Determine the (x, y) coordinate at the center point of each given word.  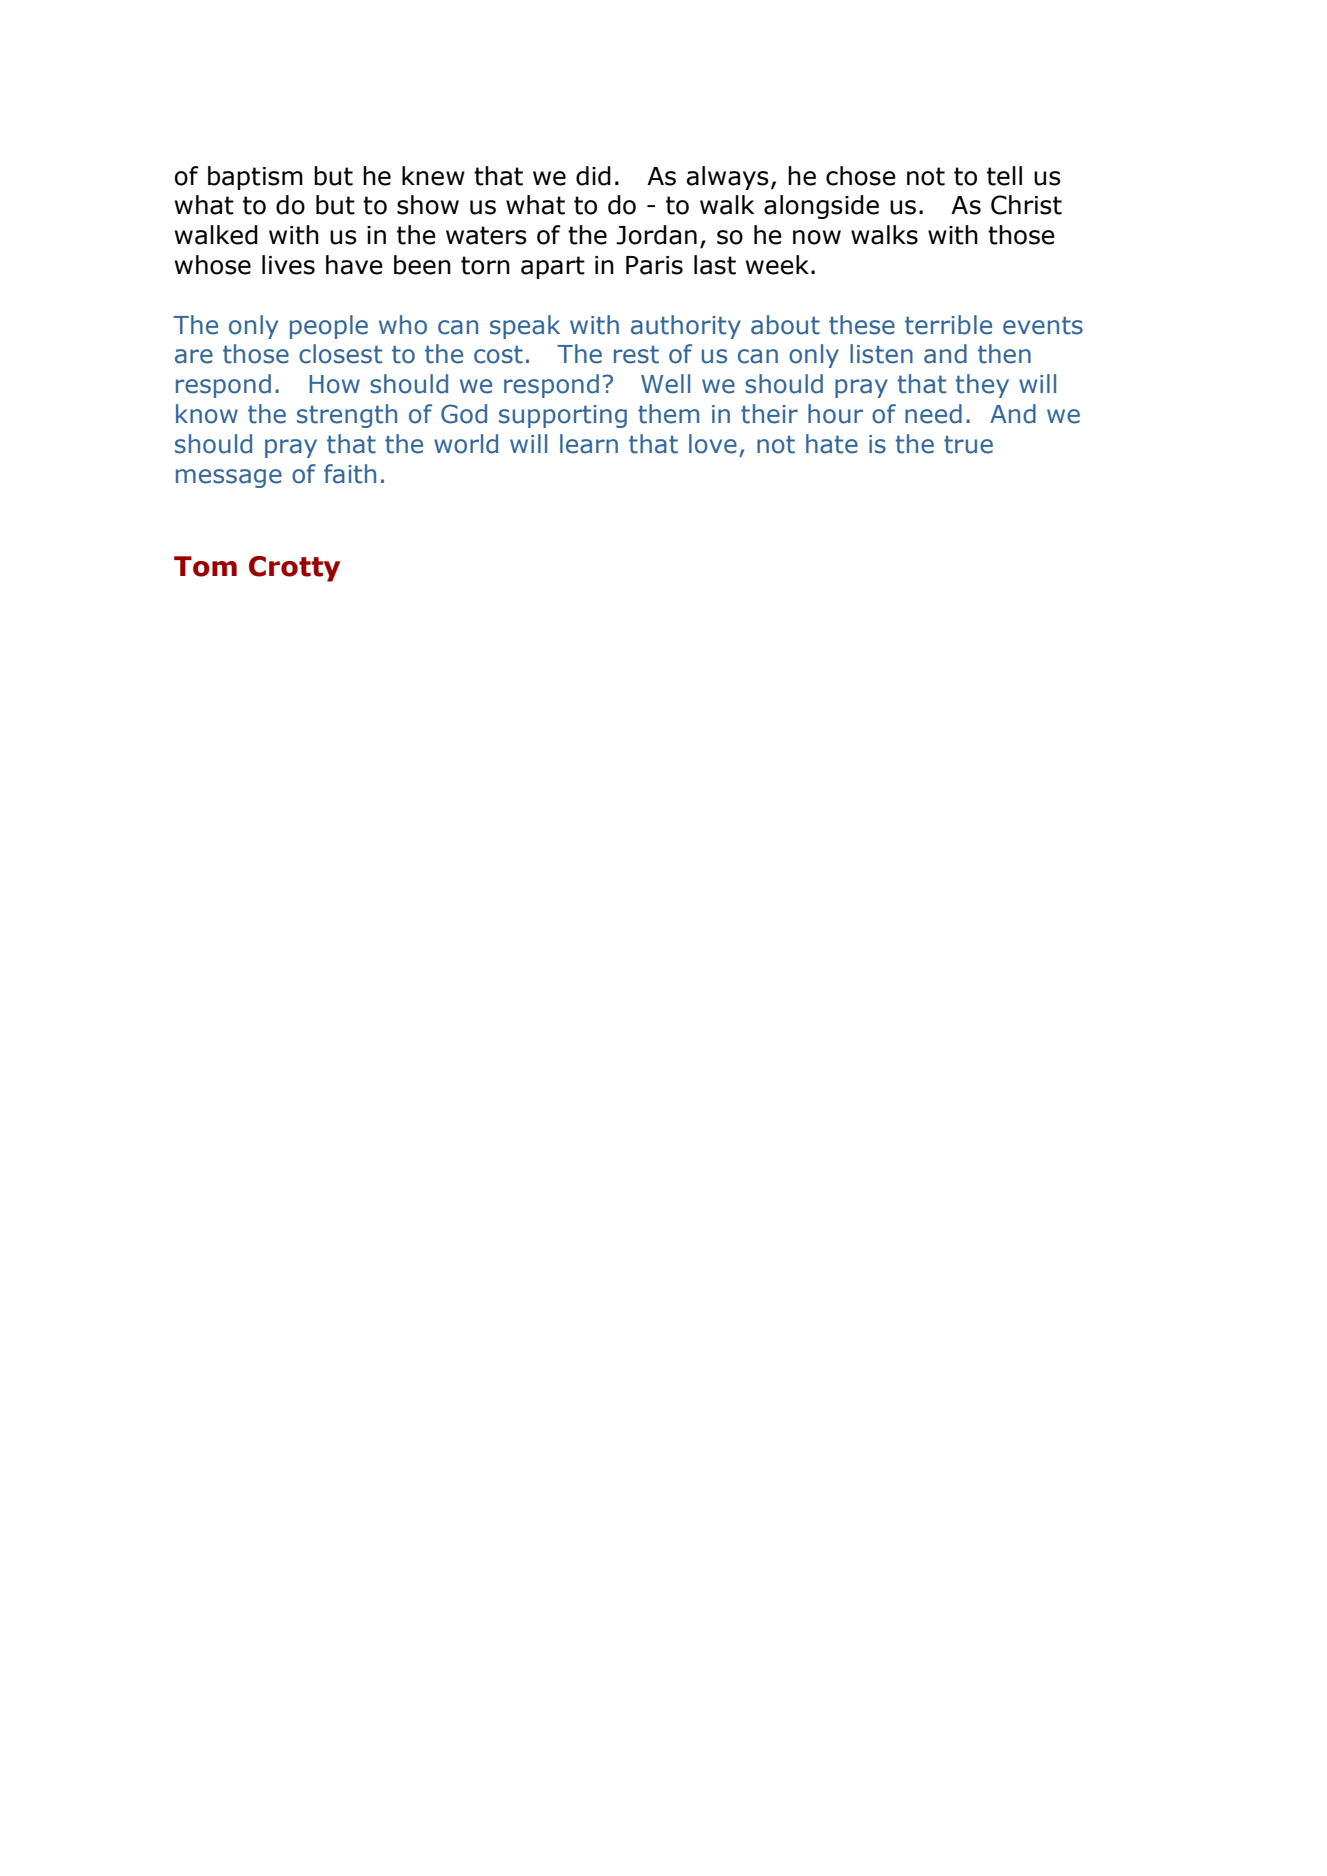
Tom (205, 566)
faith (350, 474)
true (968, 445)
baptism (255, 178)
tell (1004, 176)
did (593, 176)
